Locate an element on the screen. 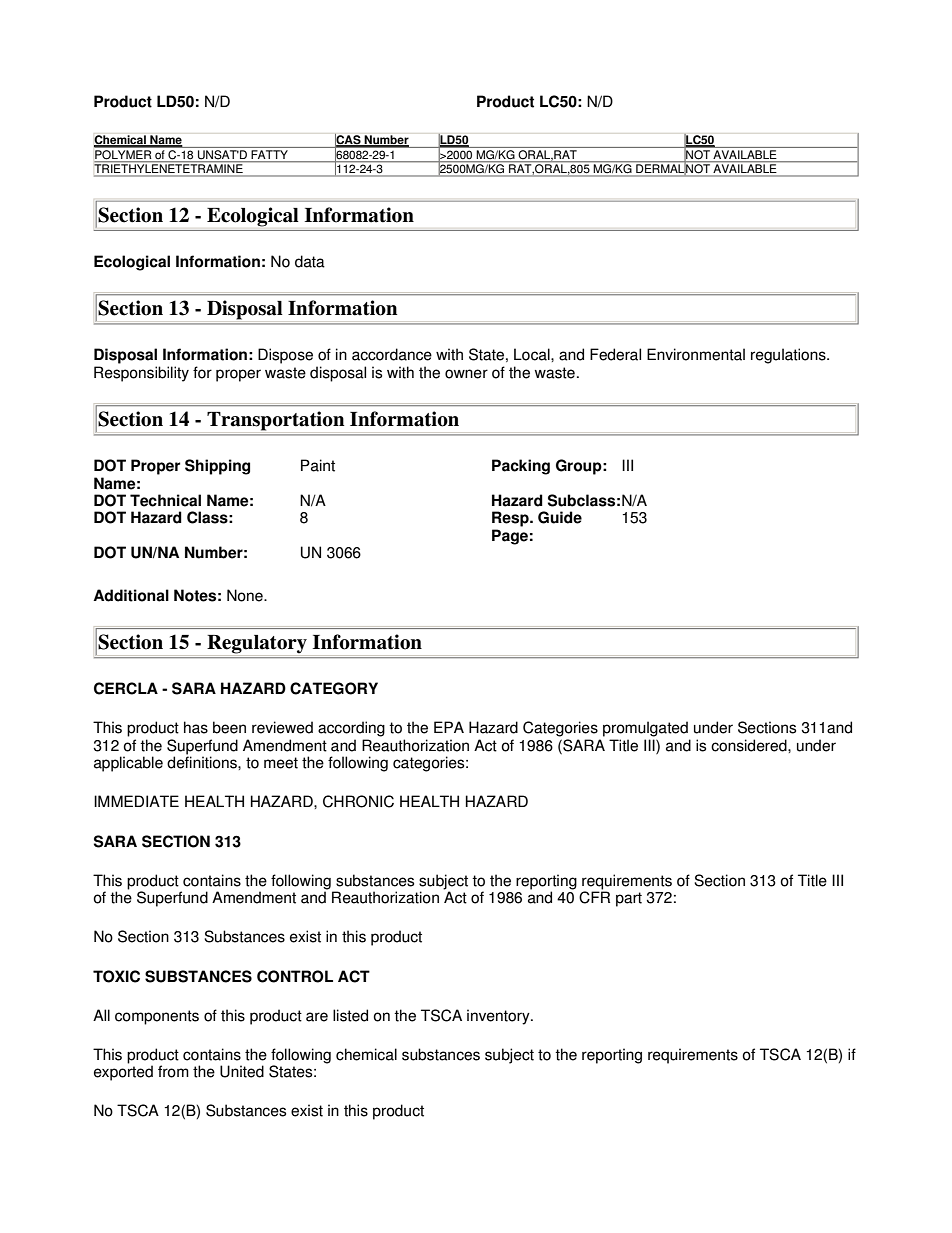  from is located at coordinates (173, 1071).
